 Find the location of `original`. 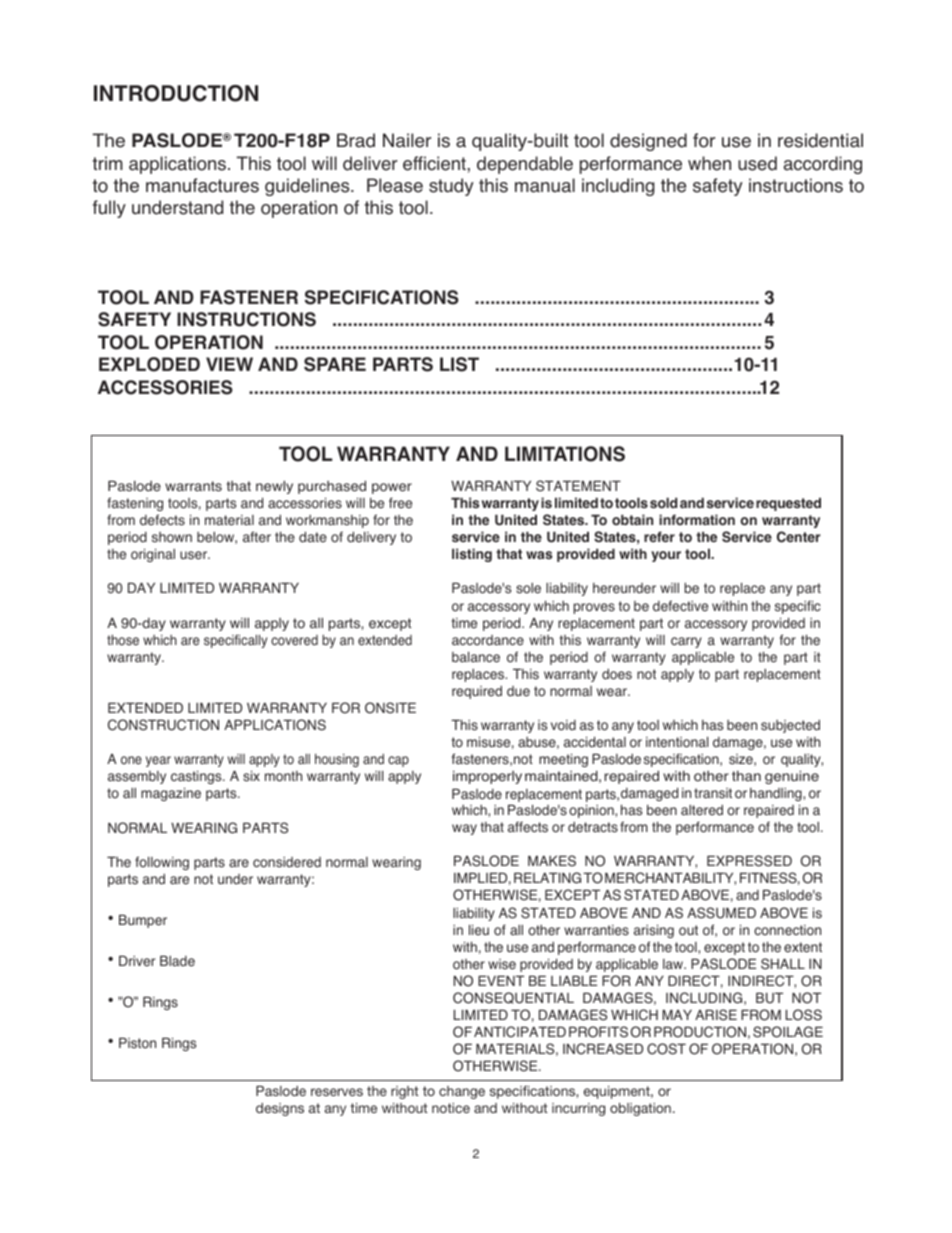

original is located at coordinates (153, 555).
